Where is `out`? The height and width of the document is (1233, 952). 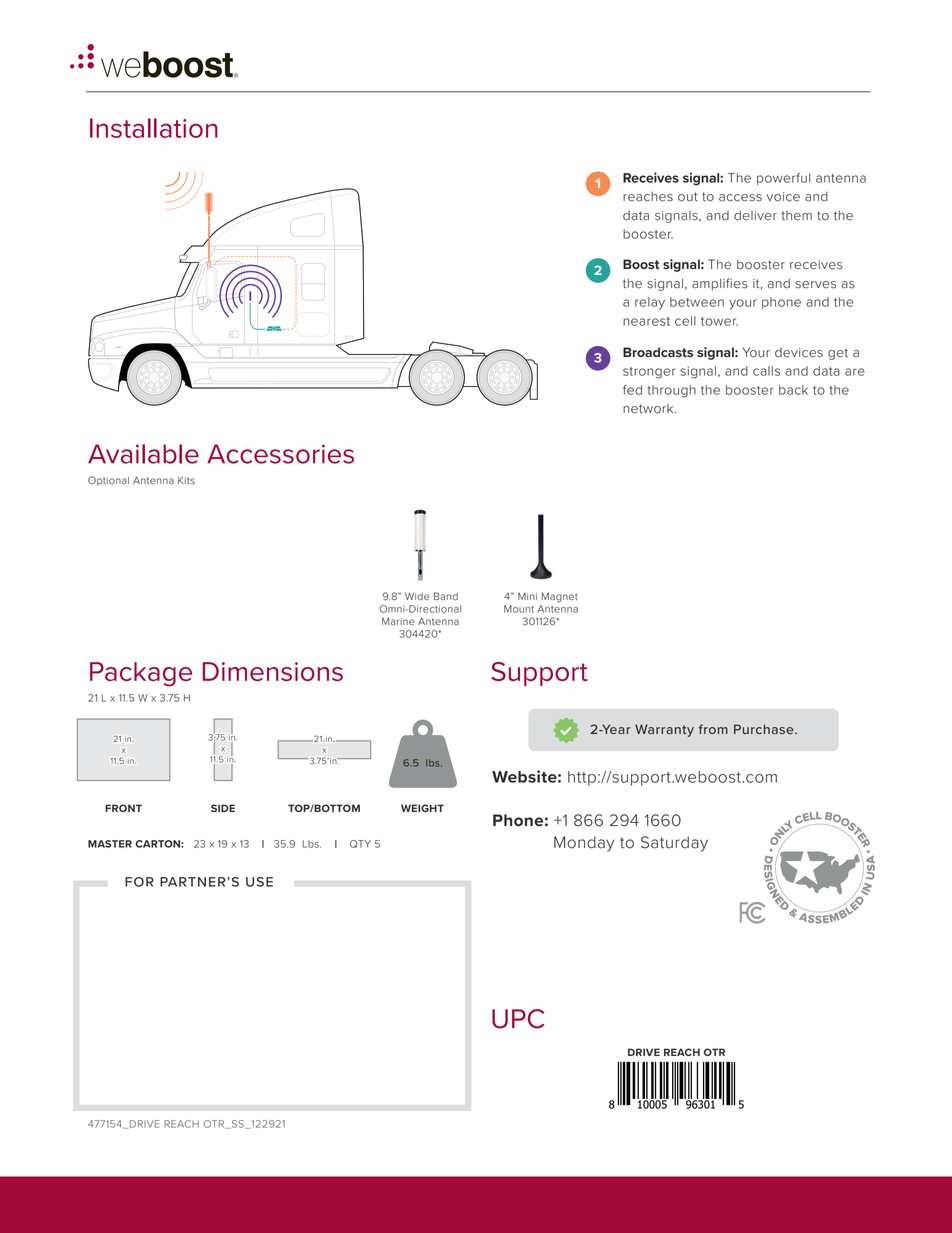 out is located at coordinates (688, 197).
